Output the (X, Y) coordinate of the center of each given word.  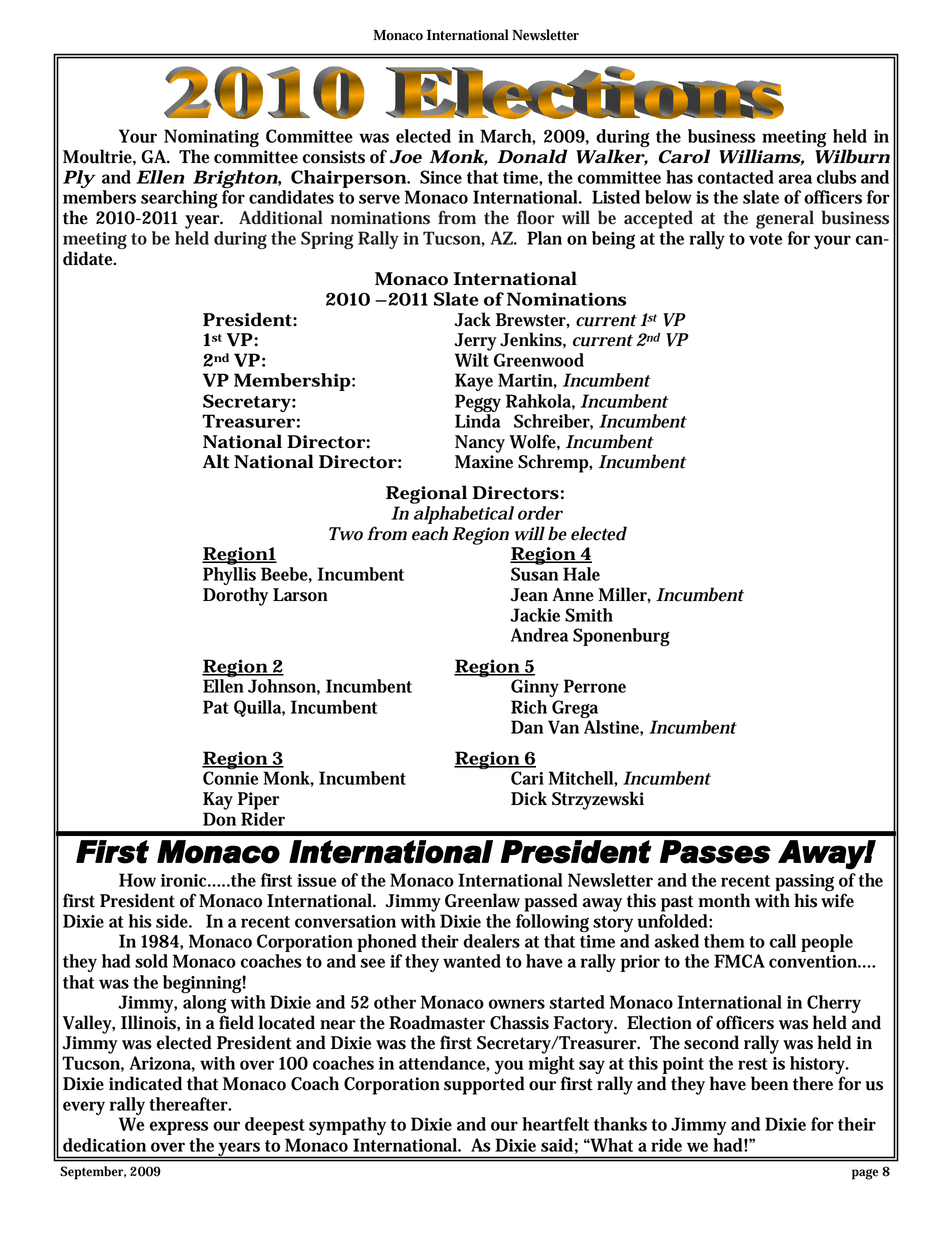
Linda (478, 420)
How (137, 880)
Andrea (539, 635)
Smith (589, 615)
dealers (491, 941)
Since (441, 177)
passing (804, 884)
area (795, 179)
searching (179, 199)
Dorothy (235, 596)
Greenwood (539, 360)
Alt (216, 461)
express (179, 1128)
